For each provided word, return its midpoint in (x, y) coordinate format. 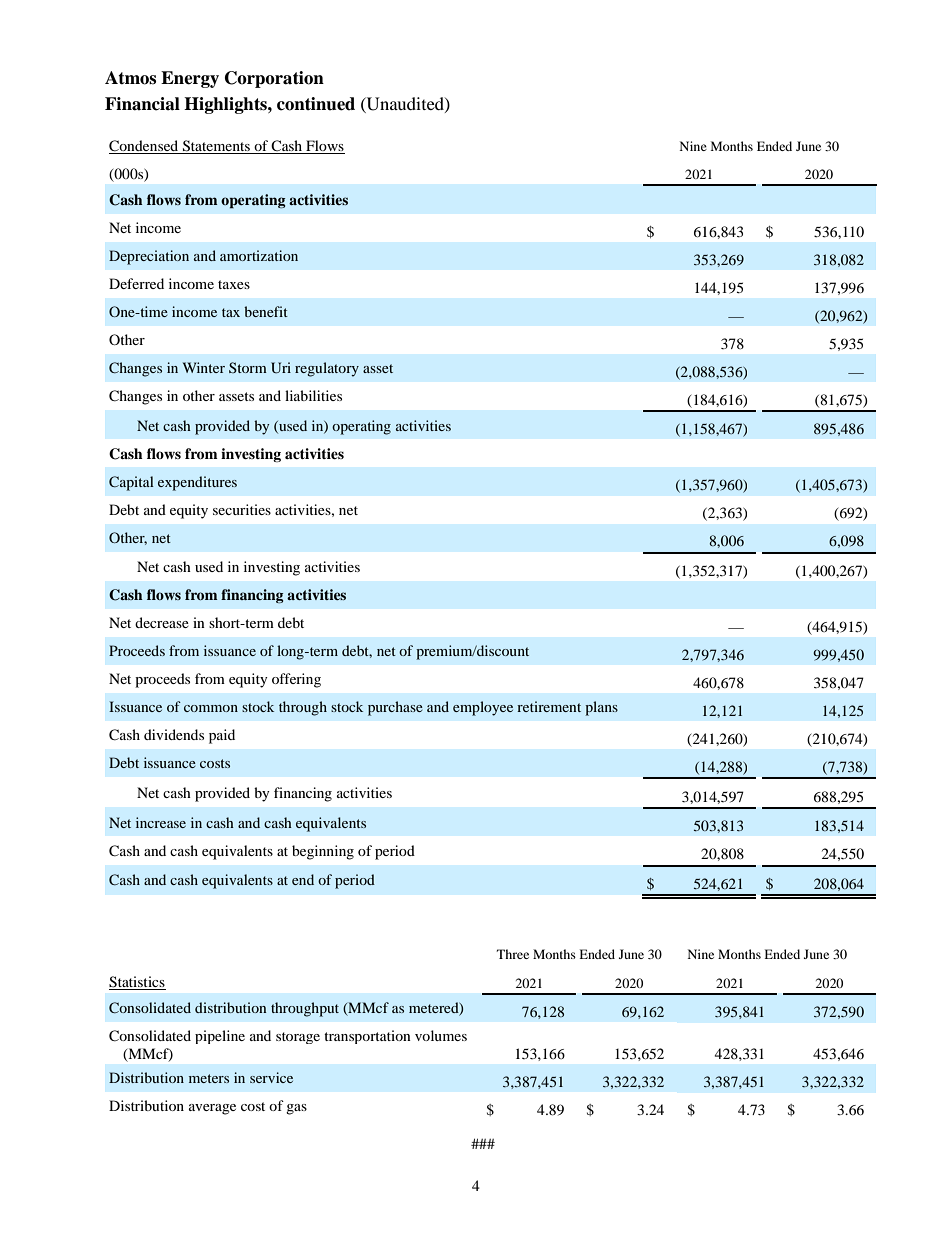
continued (316, 104)
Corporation (274, 79)
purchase (395, 708)
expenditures (197, 483)
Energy (190, 79)
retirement (549, 706)
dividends (174, 734)
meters (209, 1078)
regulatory (327, 369)
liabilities (313, 395)
